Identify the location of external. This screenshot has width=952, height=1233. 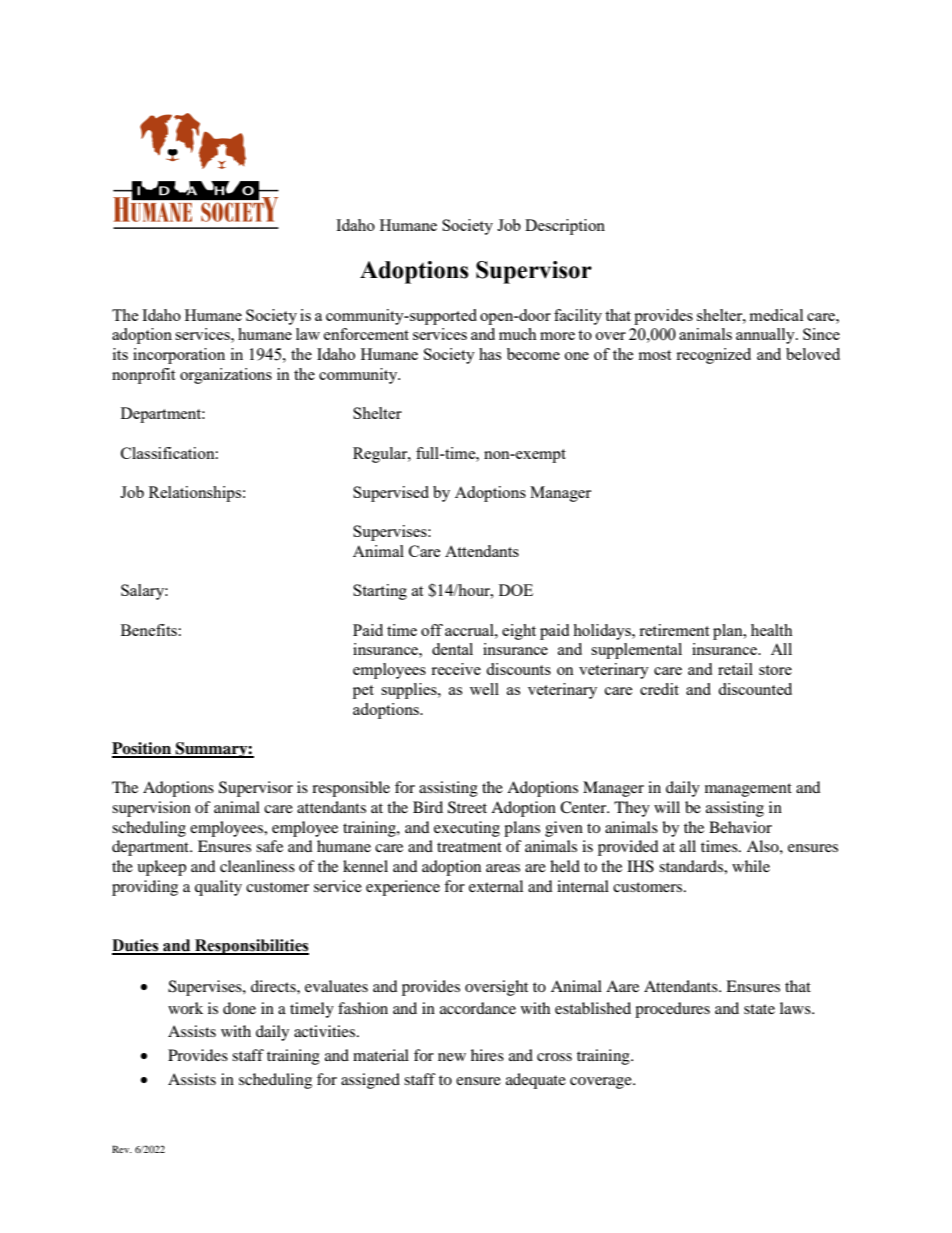
(496, 886).
